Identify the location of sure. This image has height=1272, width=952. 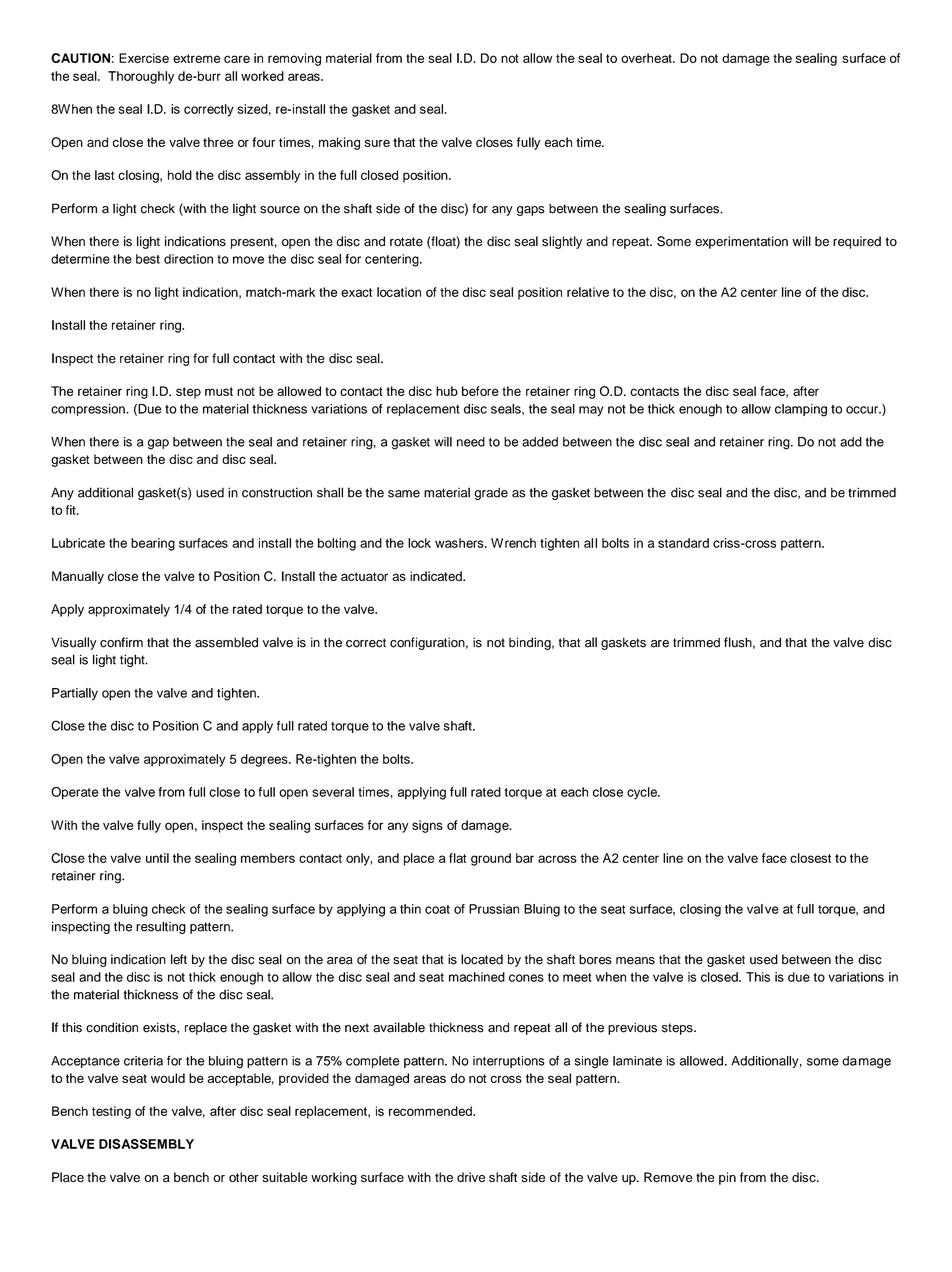
(377, 143).
